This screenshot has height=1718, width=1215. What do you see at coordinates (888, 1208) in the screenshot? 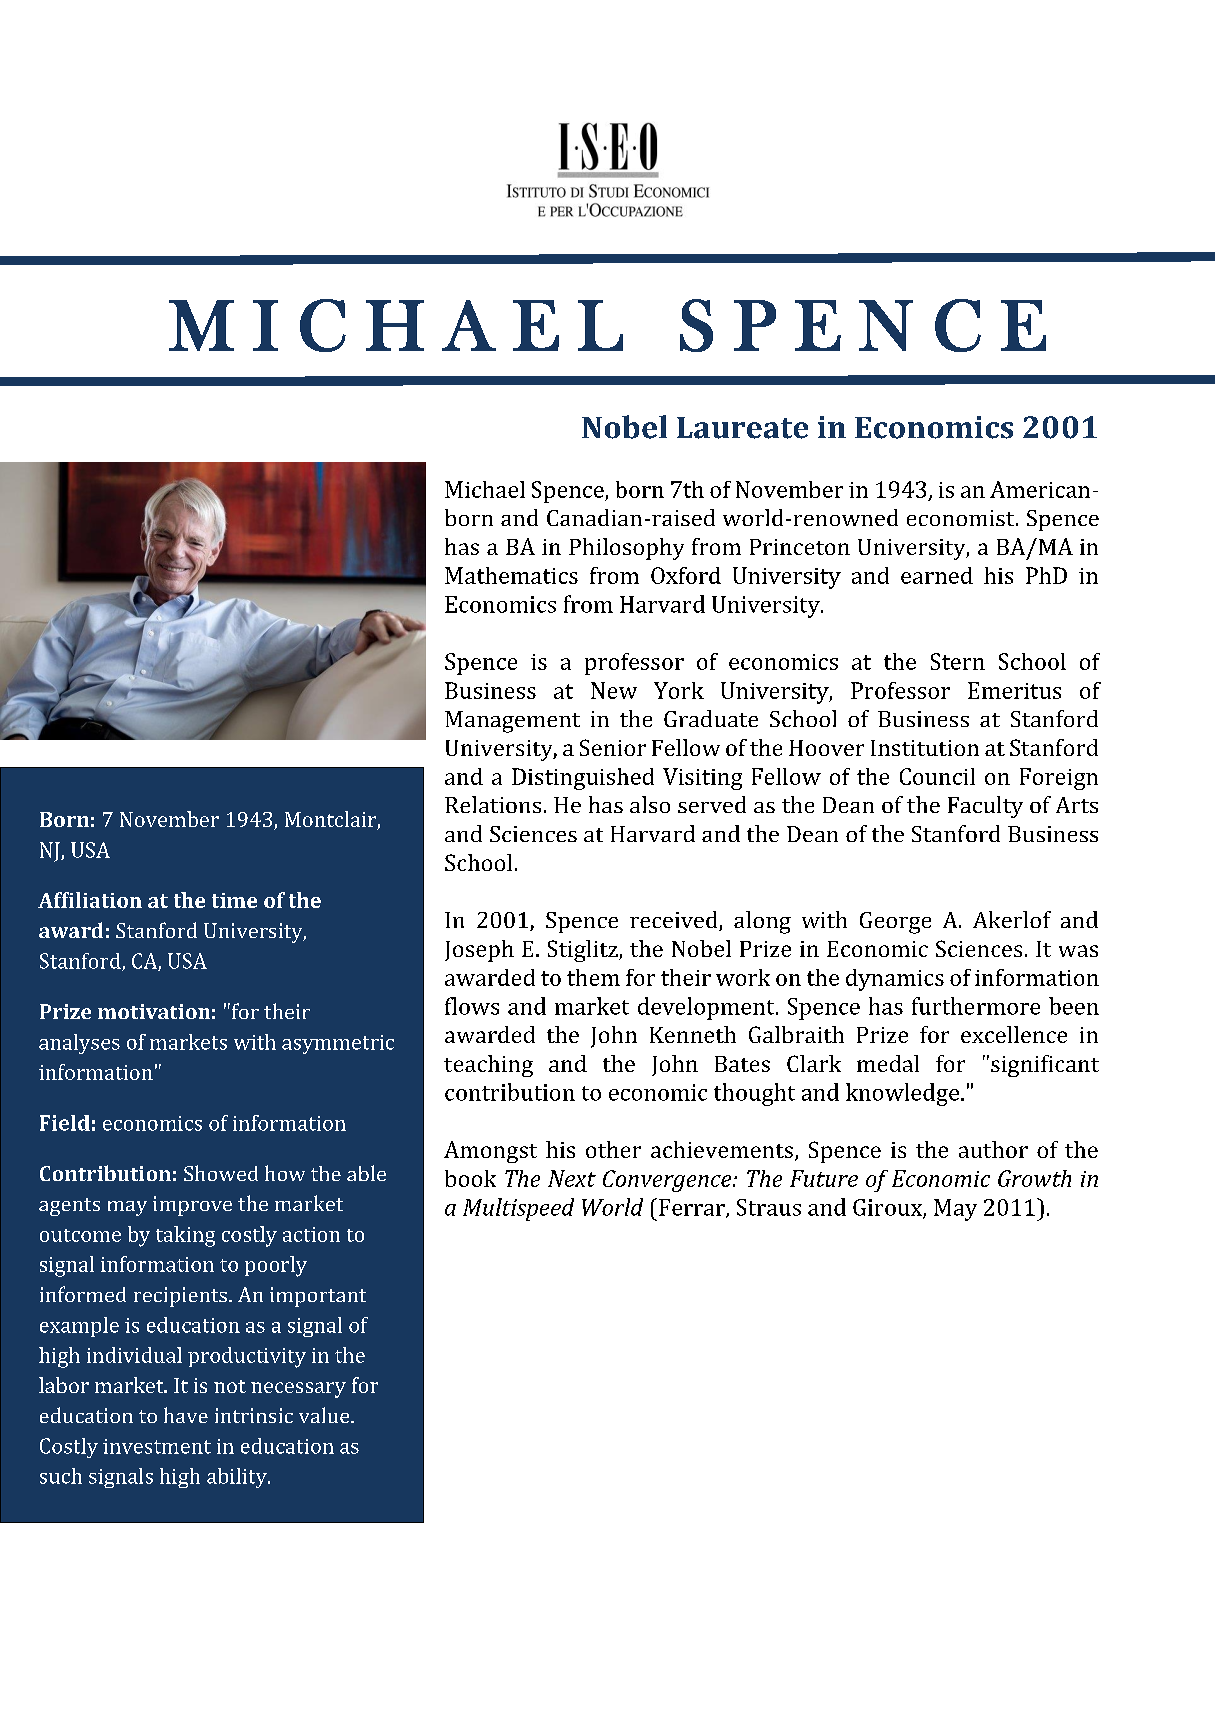
I see `Giroux` at bounding box center [888, 1208].
